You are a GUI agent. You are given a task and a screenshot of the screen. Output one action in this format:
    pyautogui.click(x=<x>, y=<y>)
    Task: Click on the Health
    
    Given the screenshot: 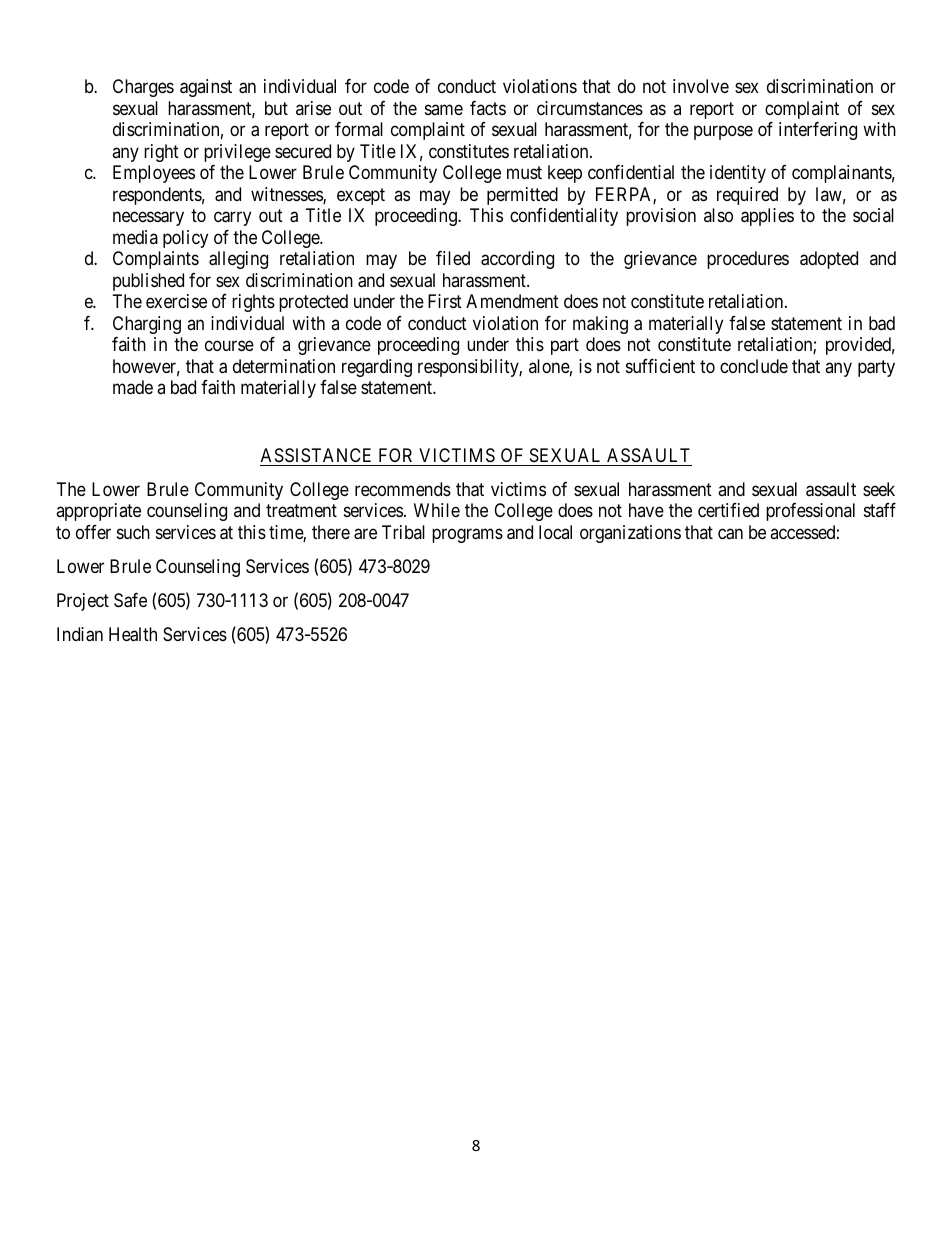 What is the action you would take?
    pyautogui.click(x=133, y=634)
